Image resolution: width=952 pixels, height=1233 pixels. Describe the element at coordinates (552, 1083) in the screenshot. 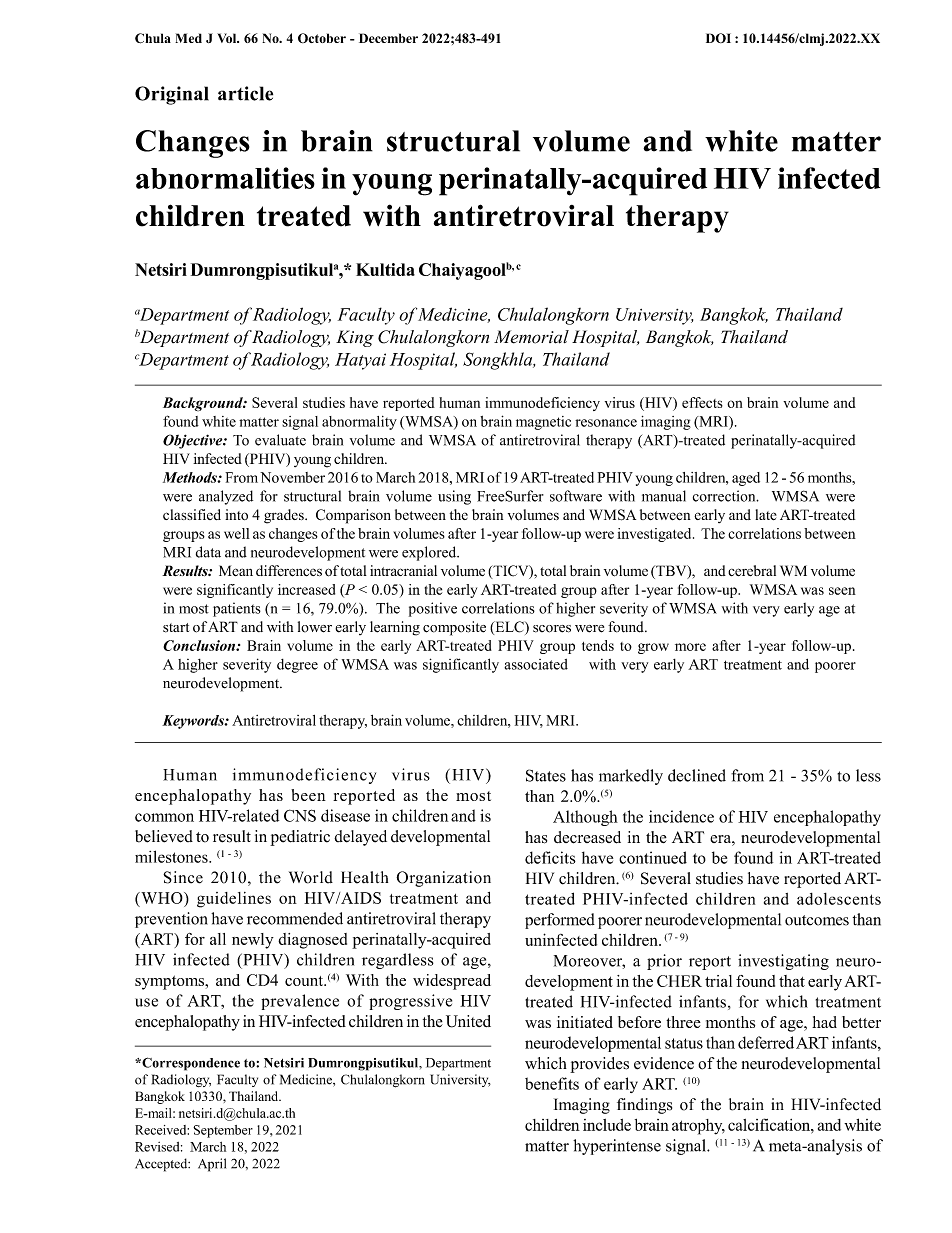

I see `benefits` at that location.
